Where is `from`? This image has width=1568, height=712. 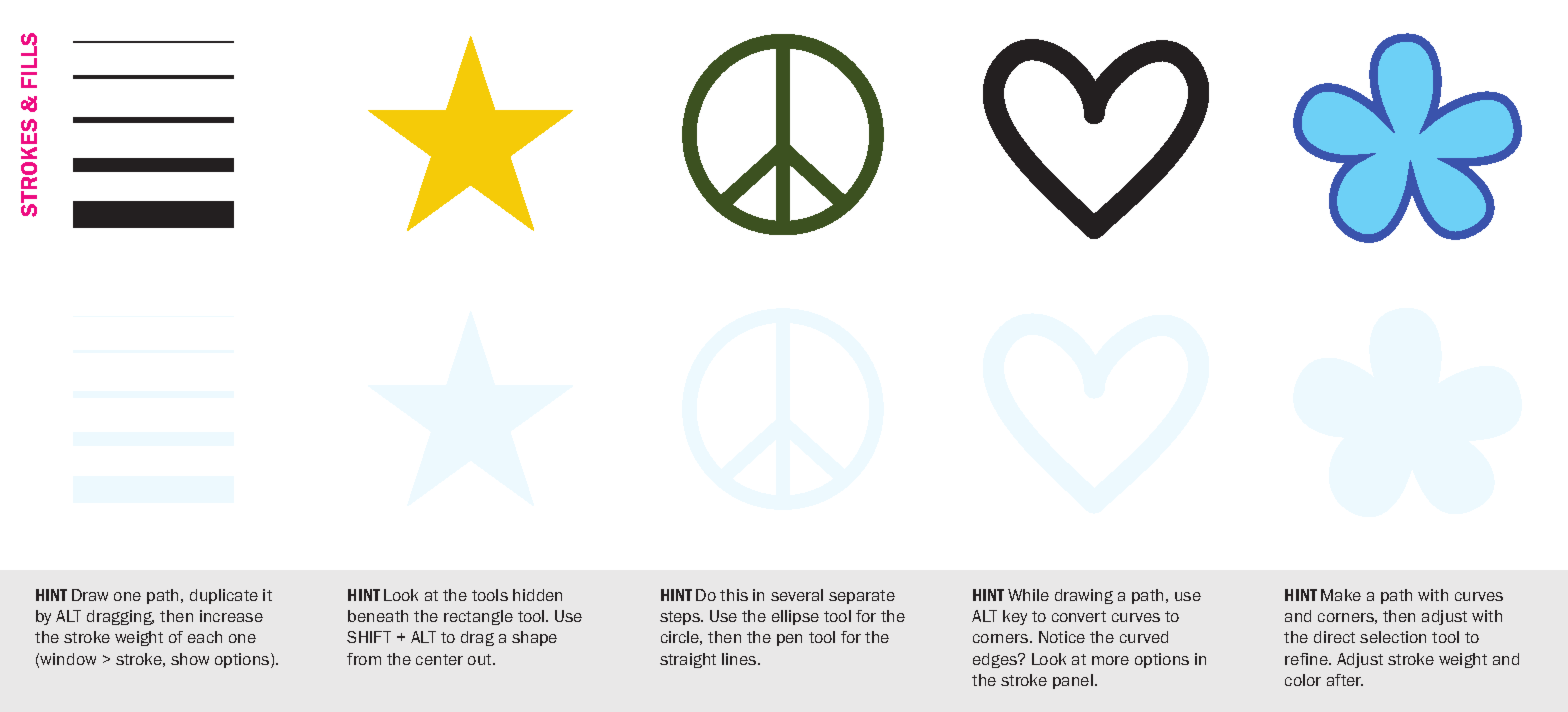
from is located at coordinates (364, 659).
